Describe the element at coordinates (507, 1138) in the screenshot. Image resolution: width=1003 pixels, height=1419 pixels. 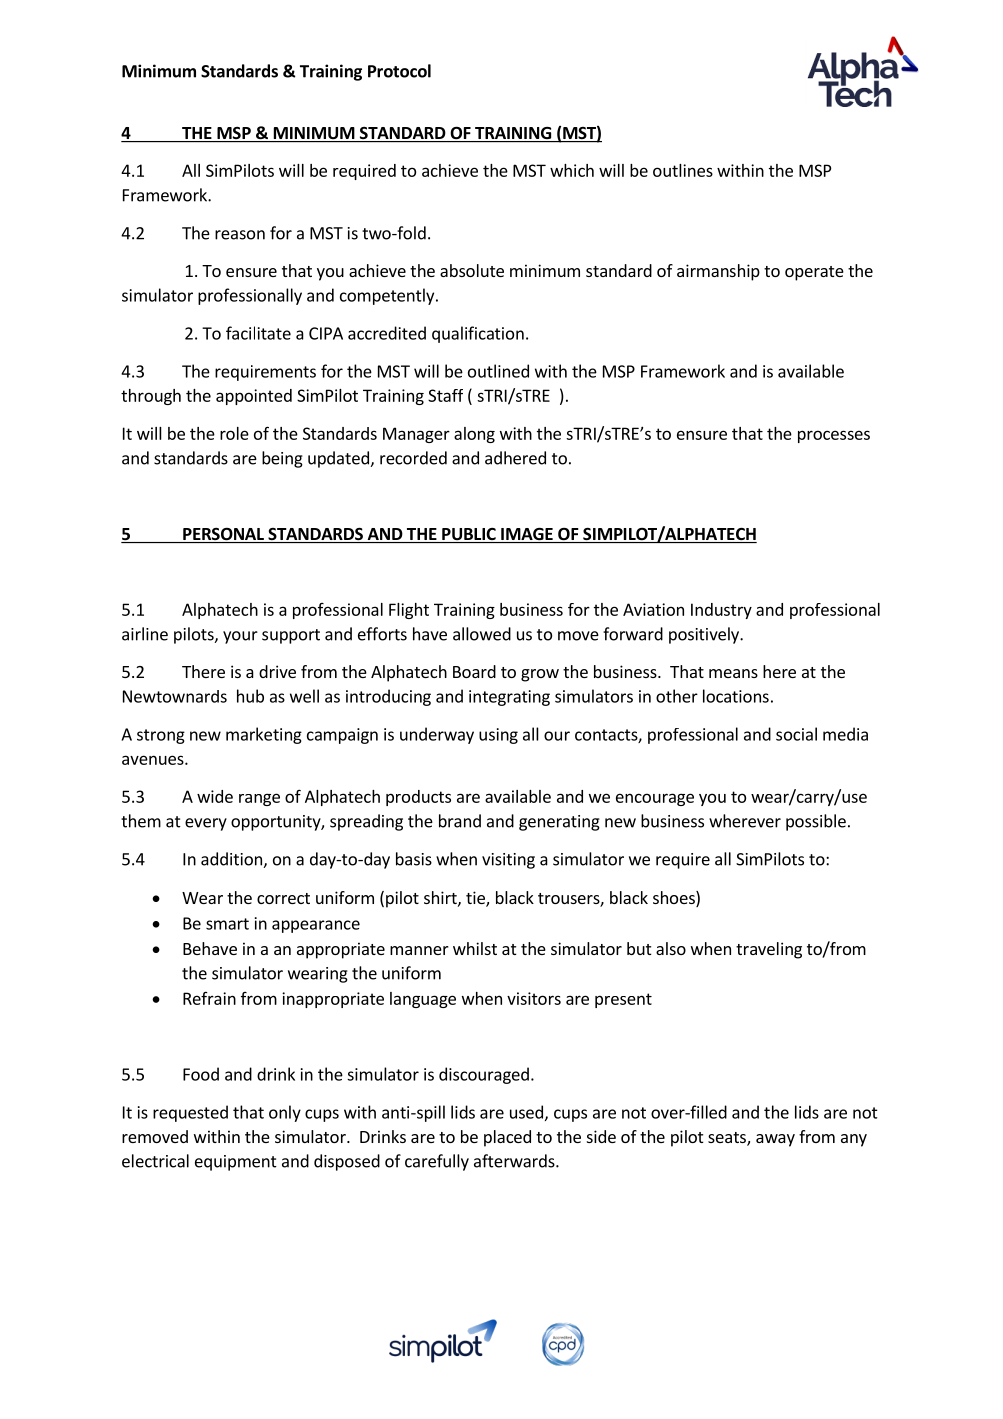
I see `placed` at that location.
